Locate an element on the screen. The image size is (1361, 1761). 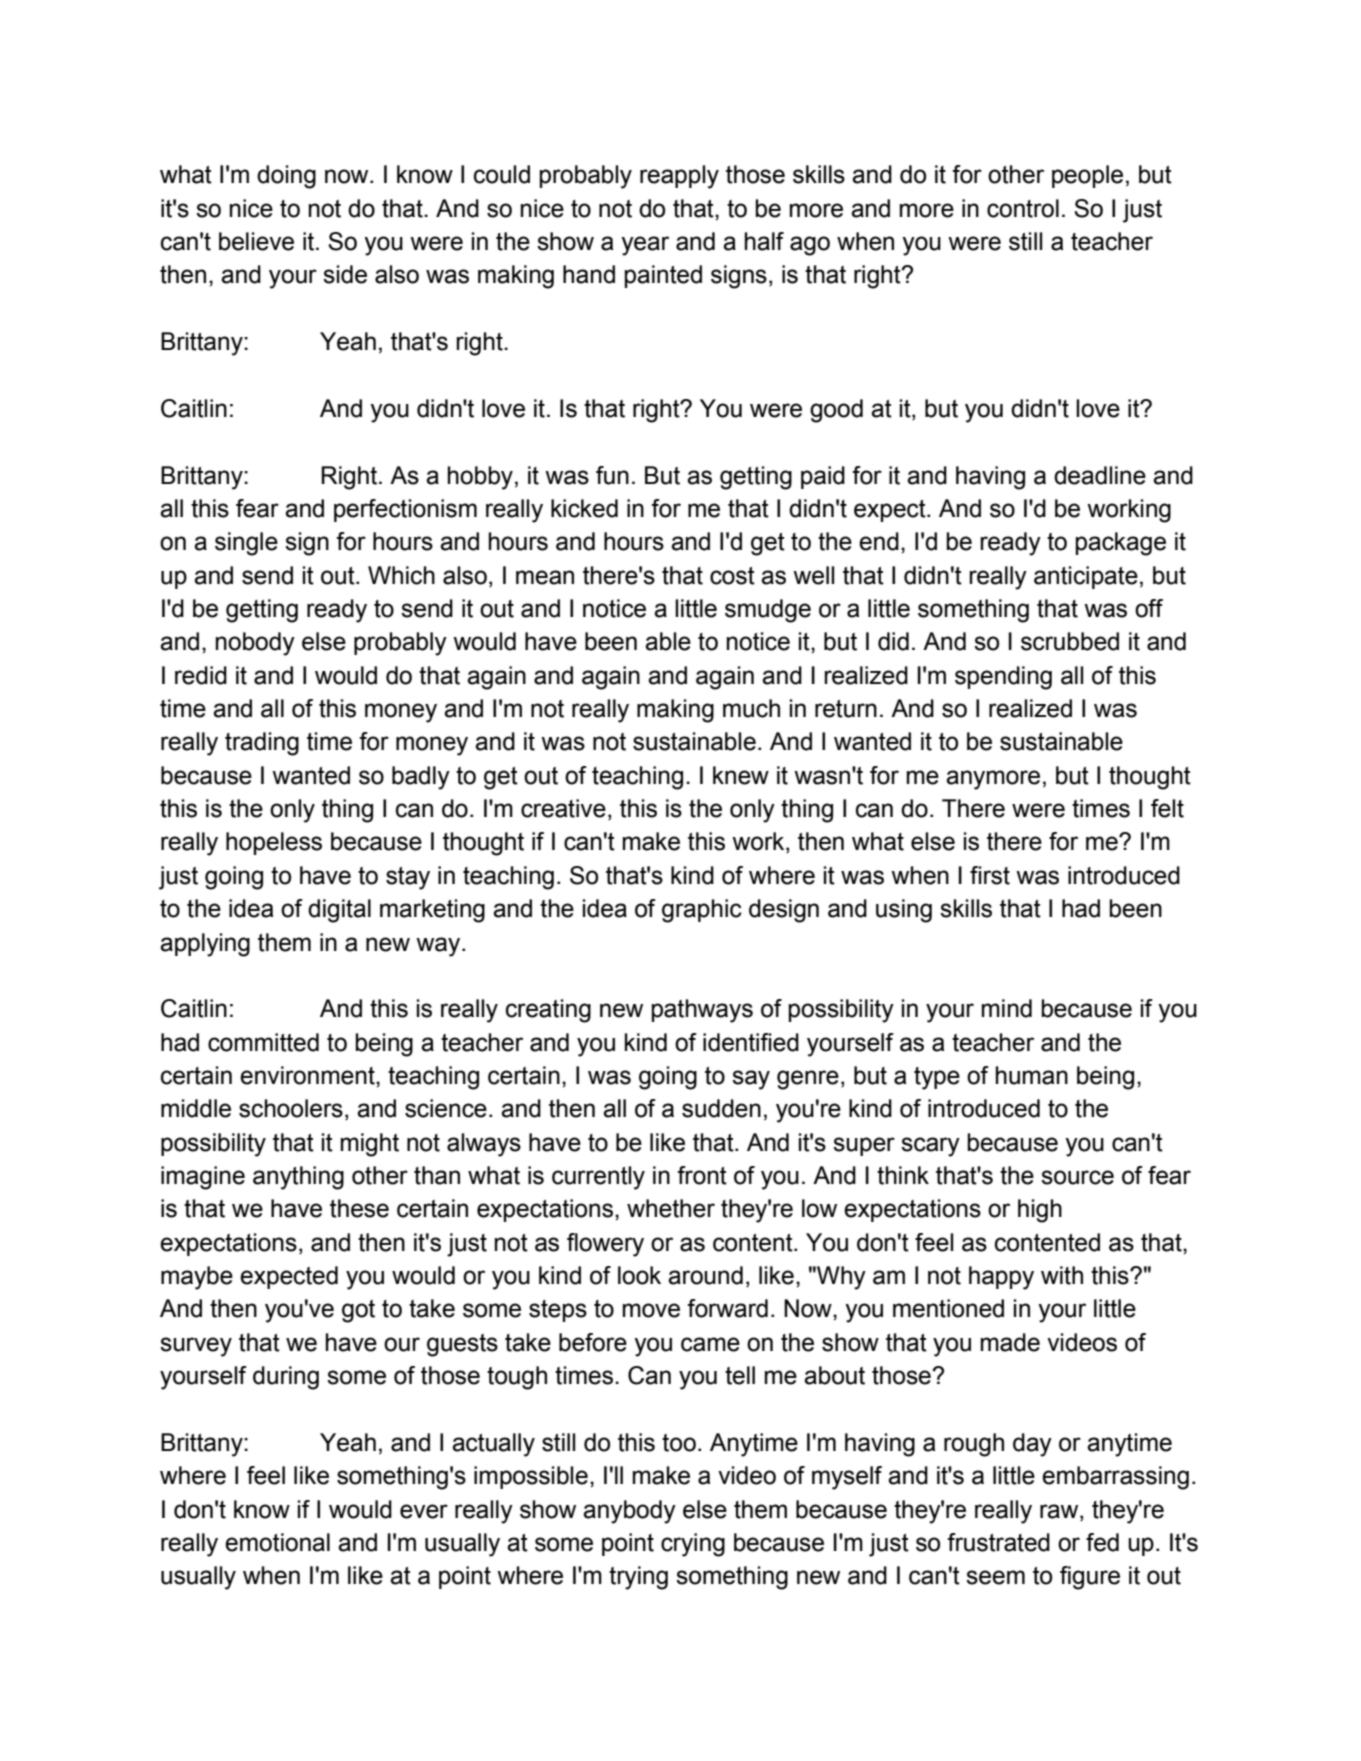
year is located at coordinates (645, 246).
